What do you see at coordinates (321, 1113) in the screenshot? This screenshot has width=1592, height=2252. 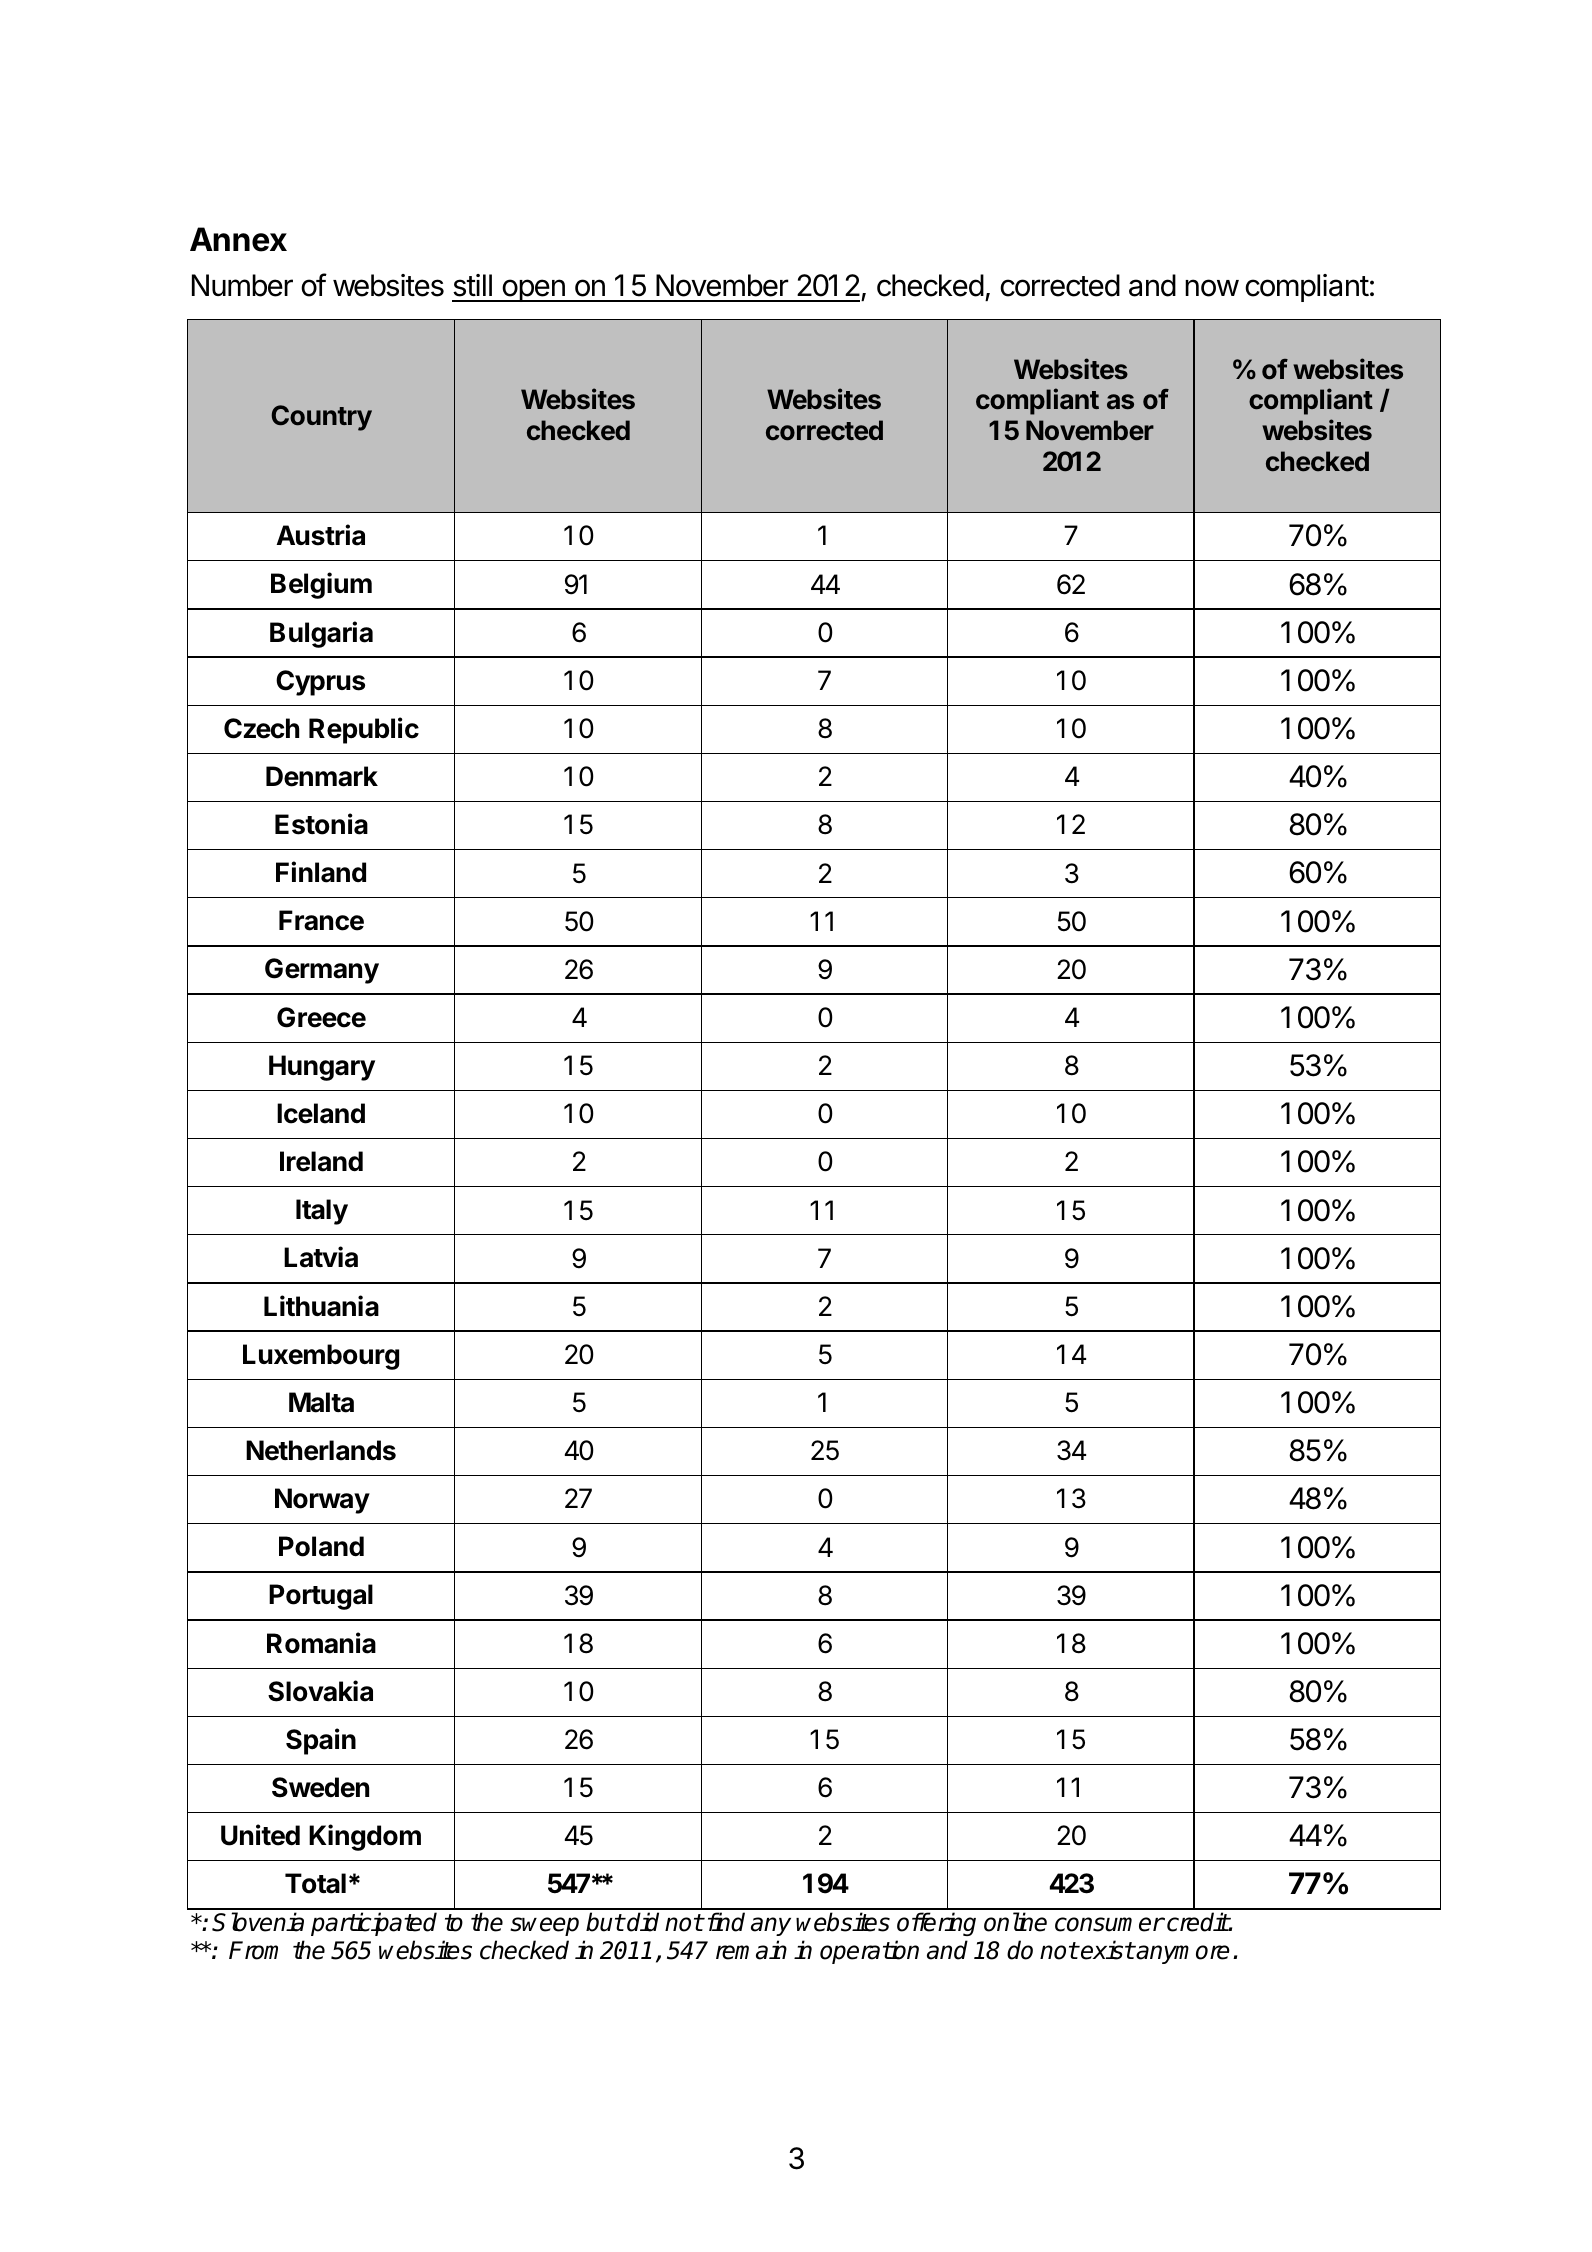 I see `Iceland` at bounding box center [321, 1113].
